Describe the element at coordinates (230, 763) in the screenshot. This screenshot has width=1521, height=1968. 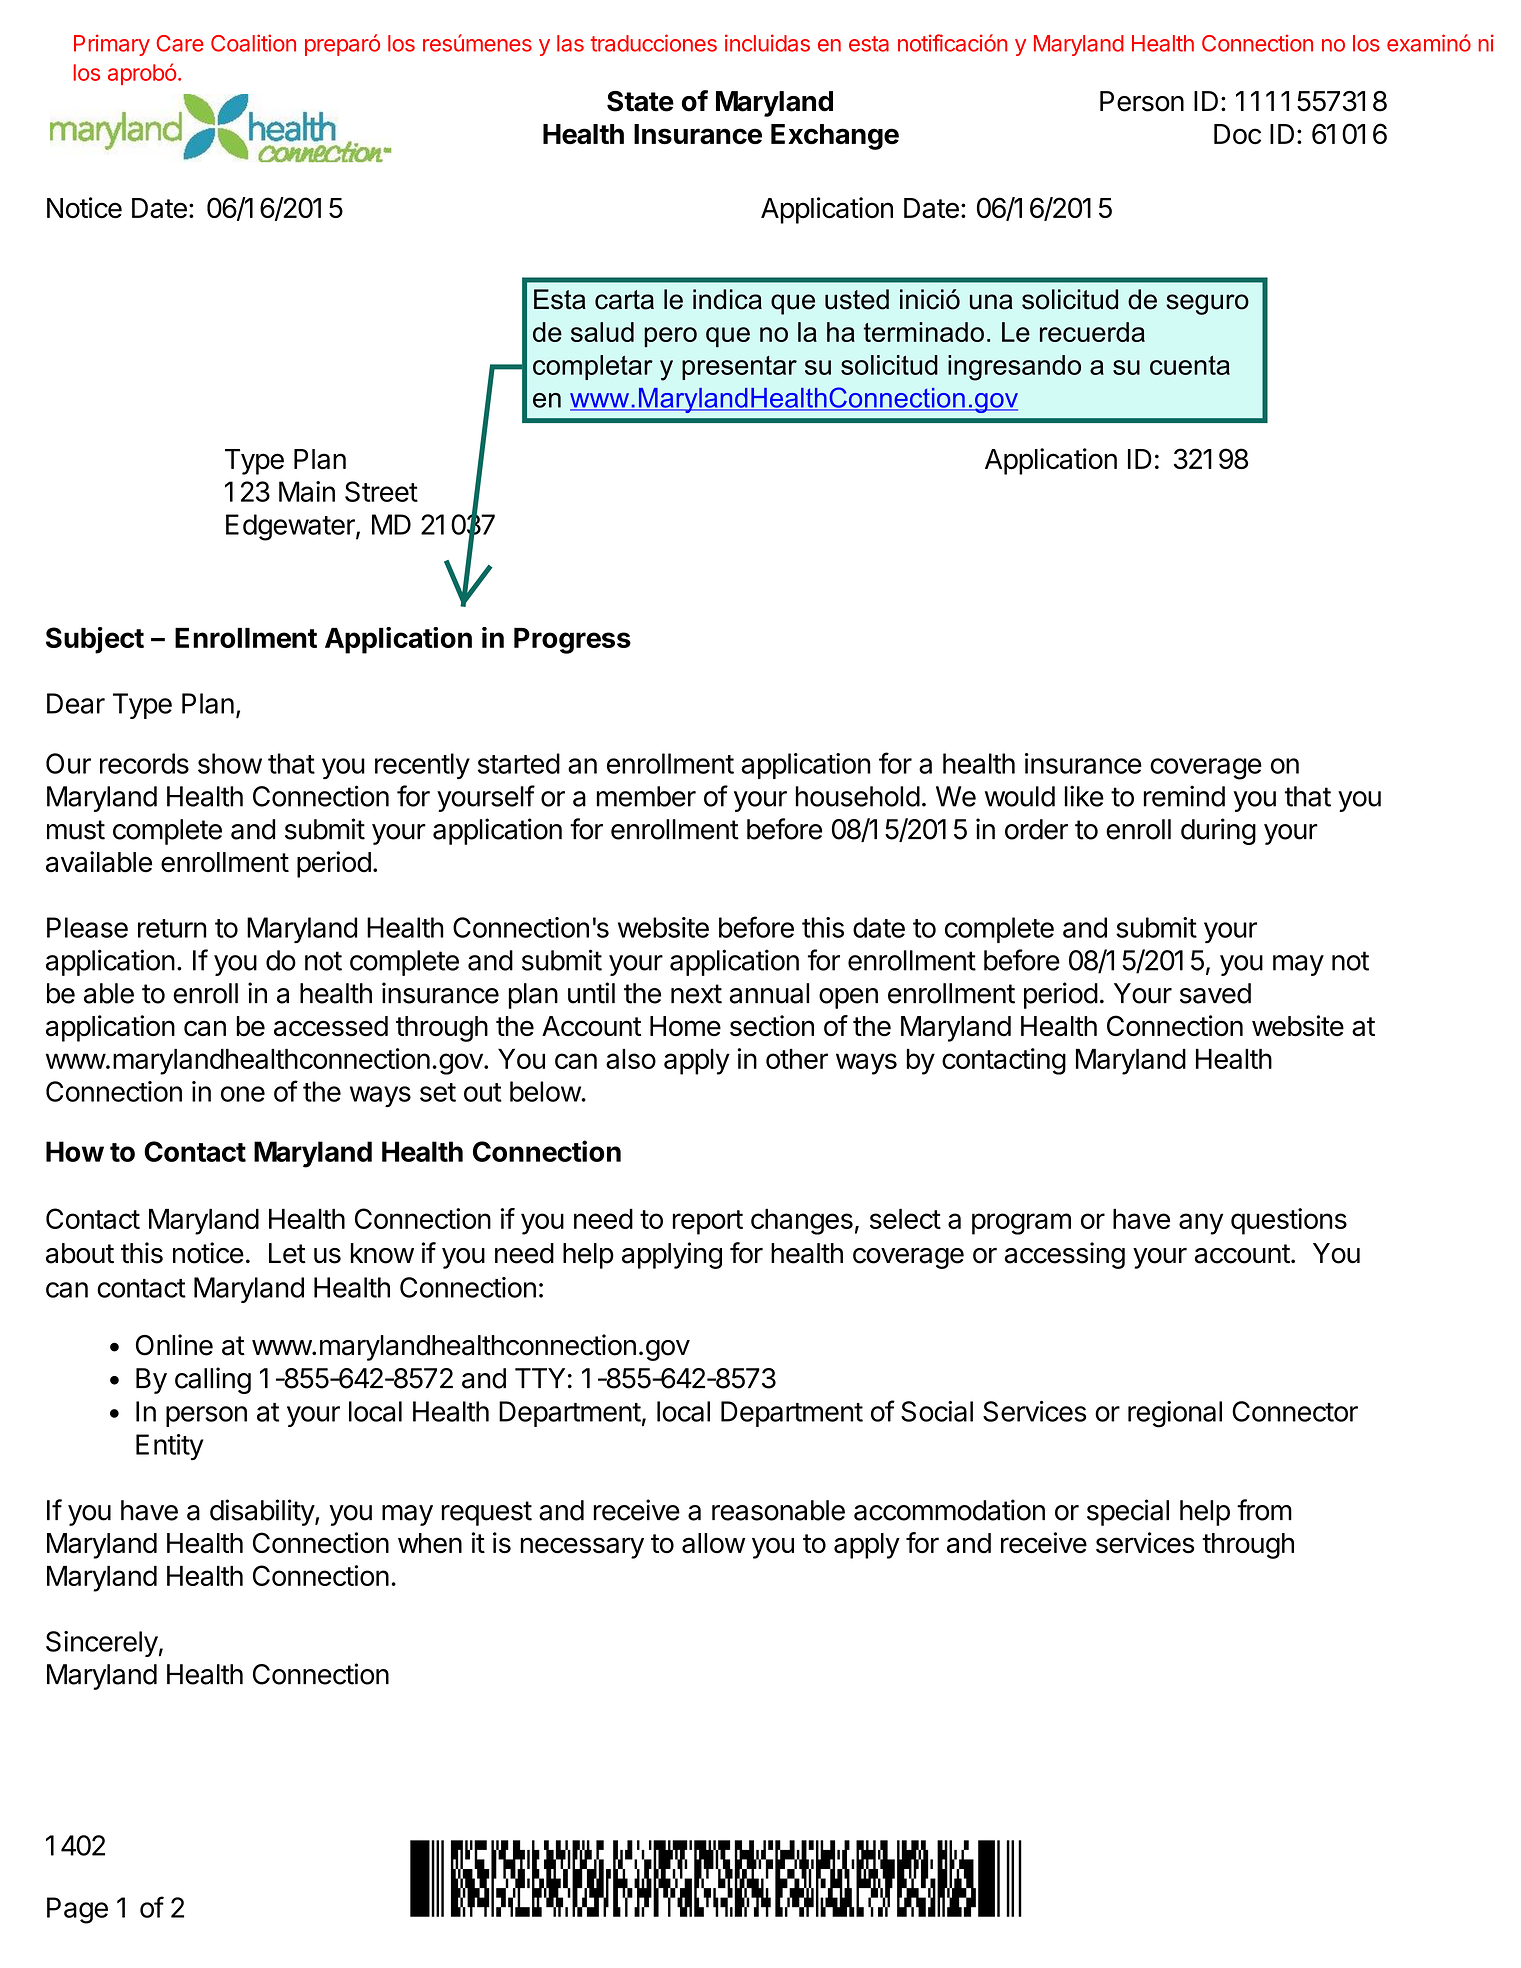
I see `show` at that location.
